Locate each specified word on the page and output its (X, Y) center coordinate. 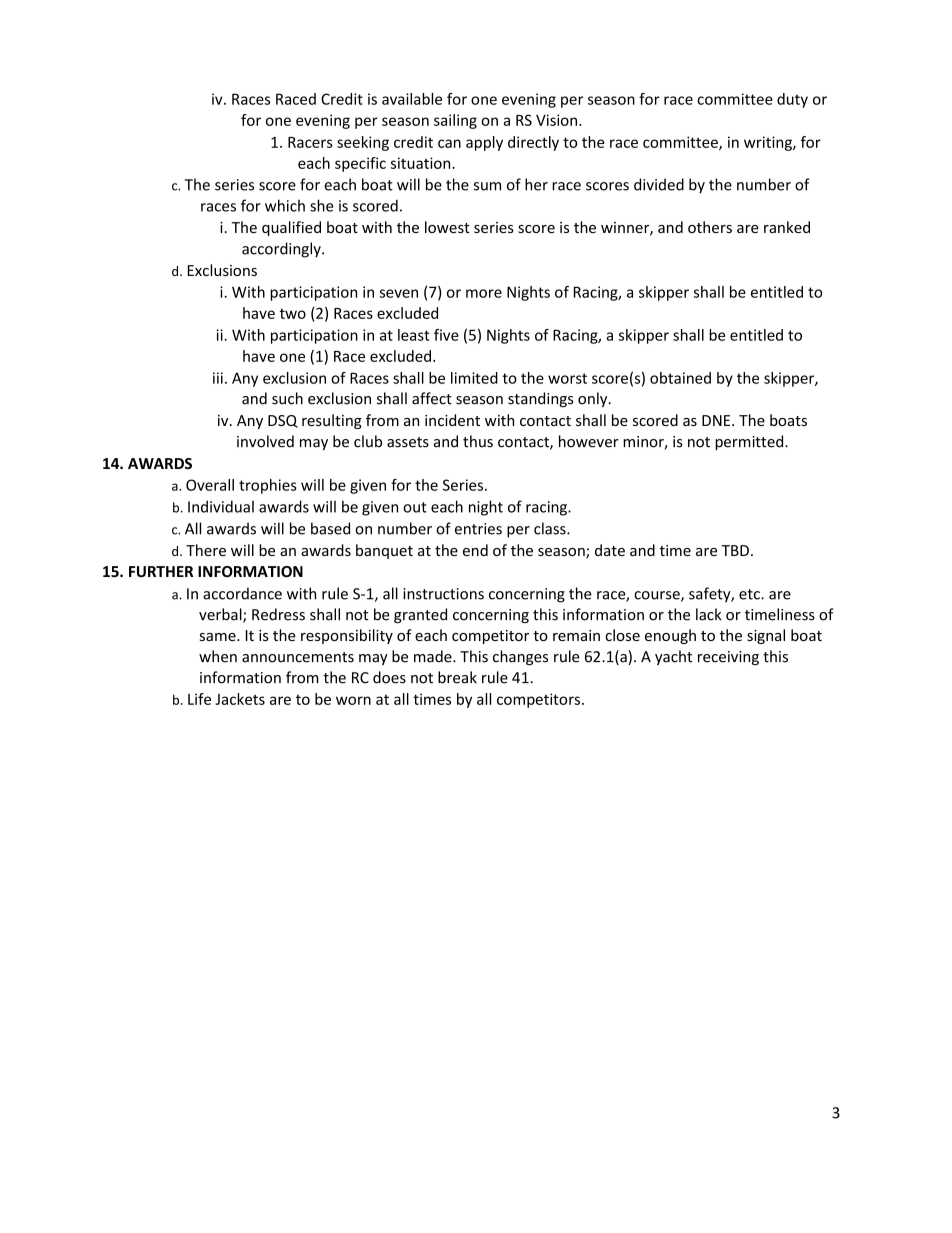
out (415, 507)
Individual (221, 506)
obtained (680, 378)
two (293, 313)
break (457, 677)
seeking (363, 143)
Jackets (240, 699)
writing (769, 143)
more (484, 293)
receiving (728, 658)
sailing (455, 121)
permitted (750, 442)
